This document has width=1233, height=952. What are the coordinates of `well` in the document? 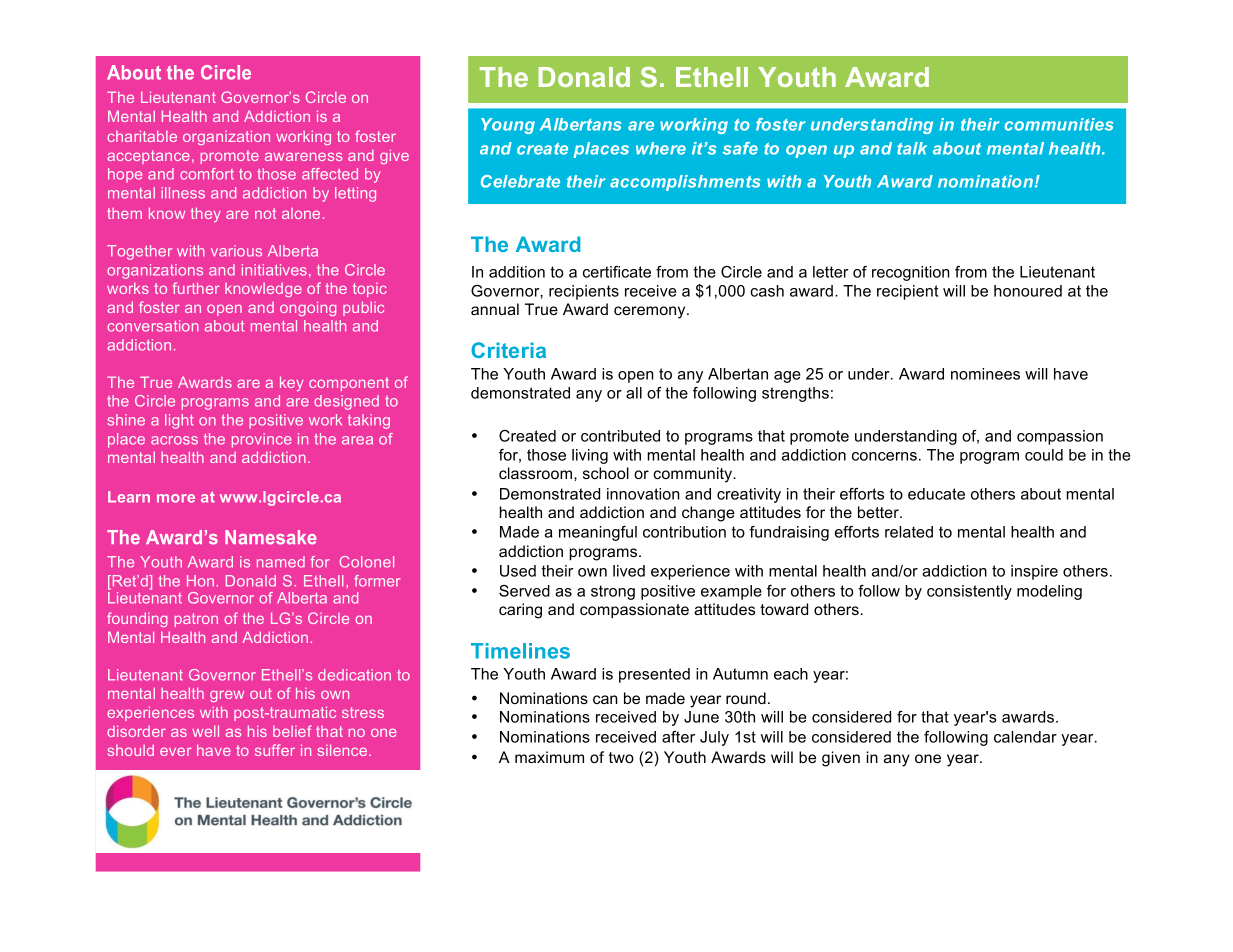 It's located at (205, 731).
